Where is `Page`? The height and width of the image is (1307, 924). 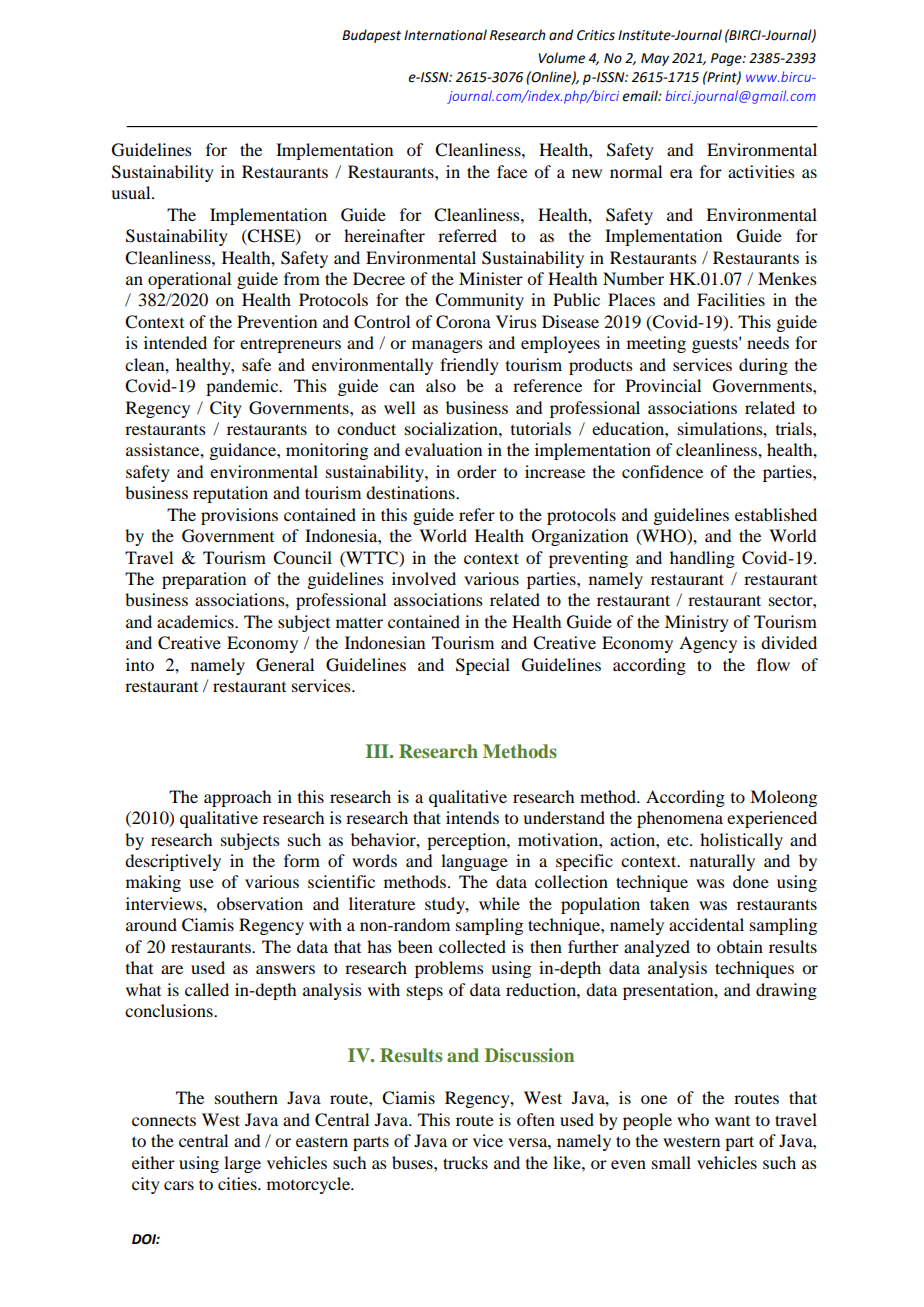
Page is located at coordinates (727, 59).
